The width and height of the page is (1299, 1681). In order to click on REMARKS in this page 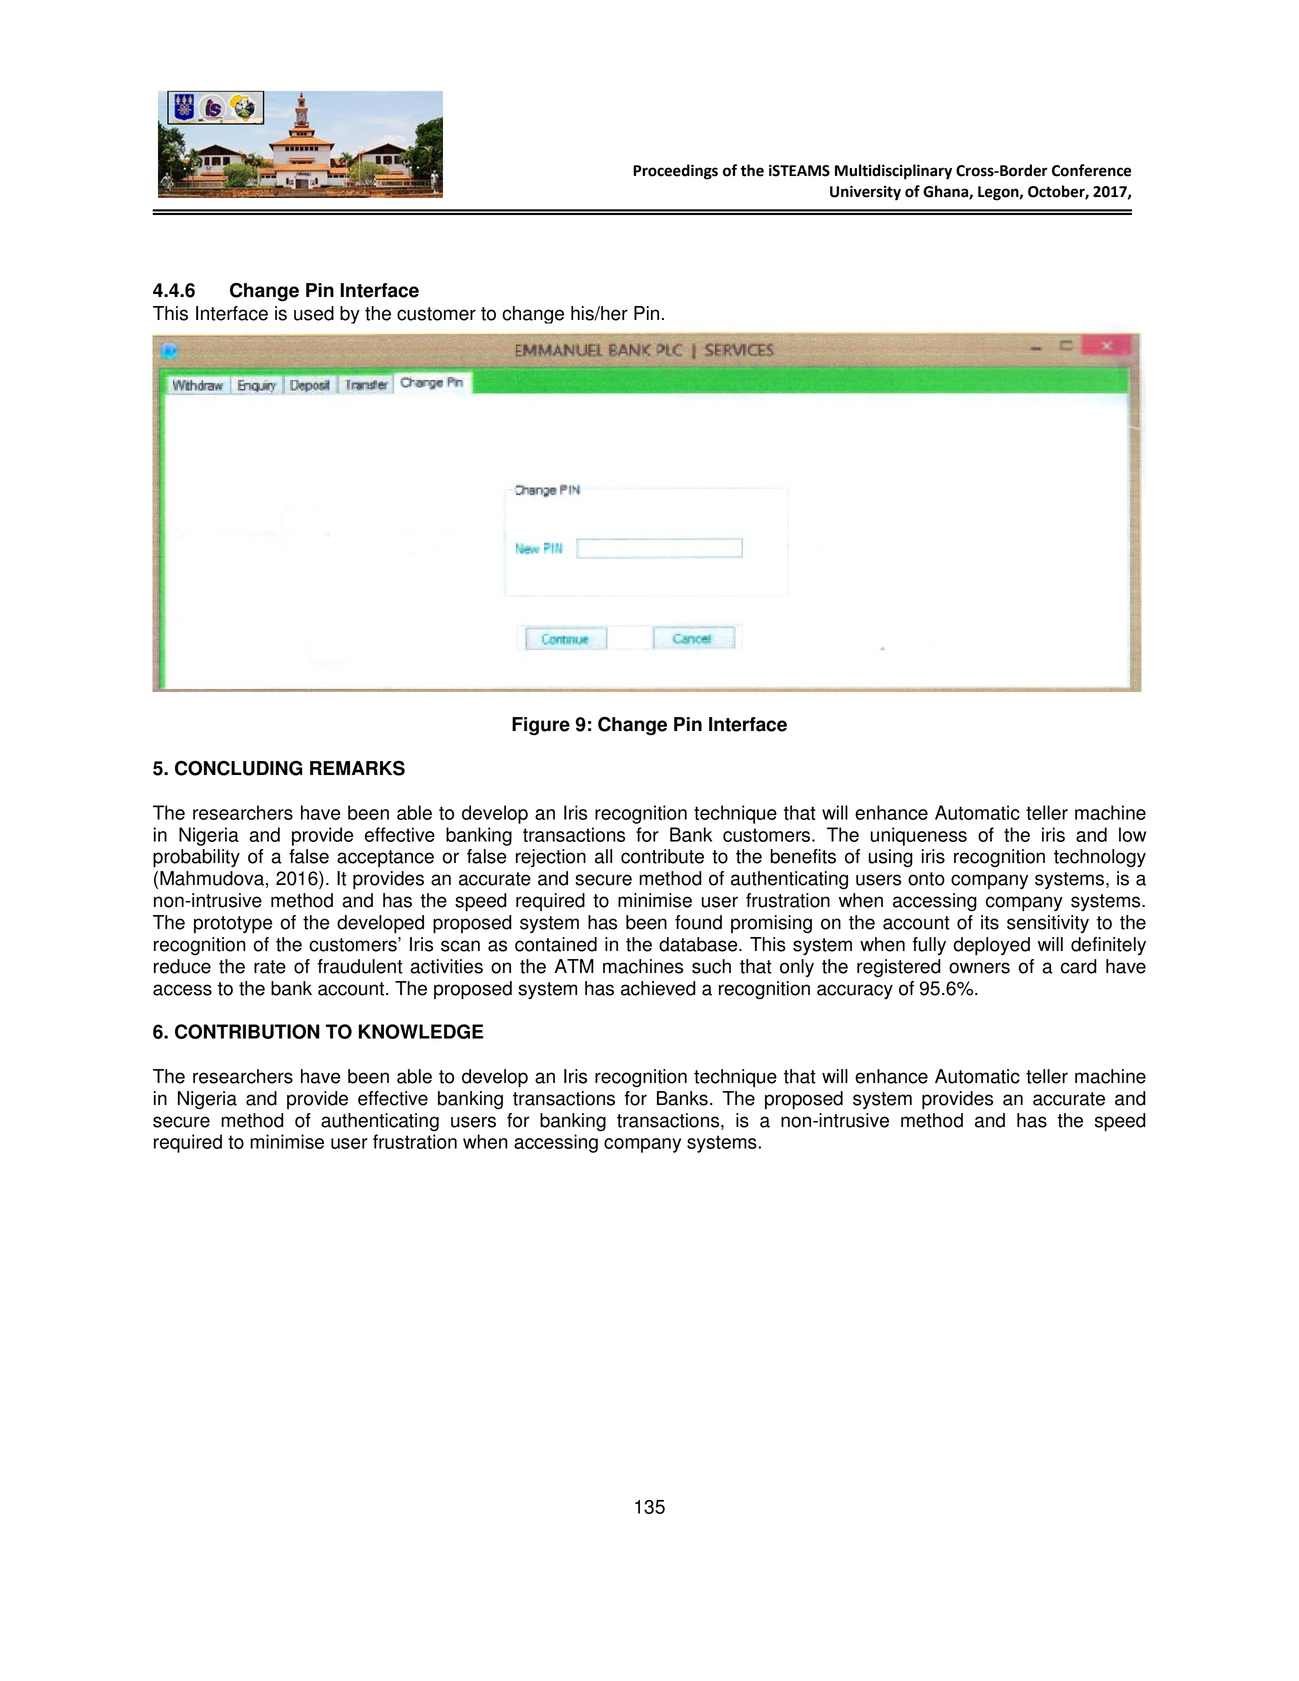, I will do `click(357, 768)`.
